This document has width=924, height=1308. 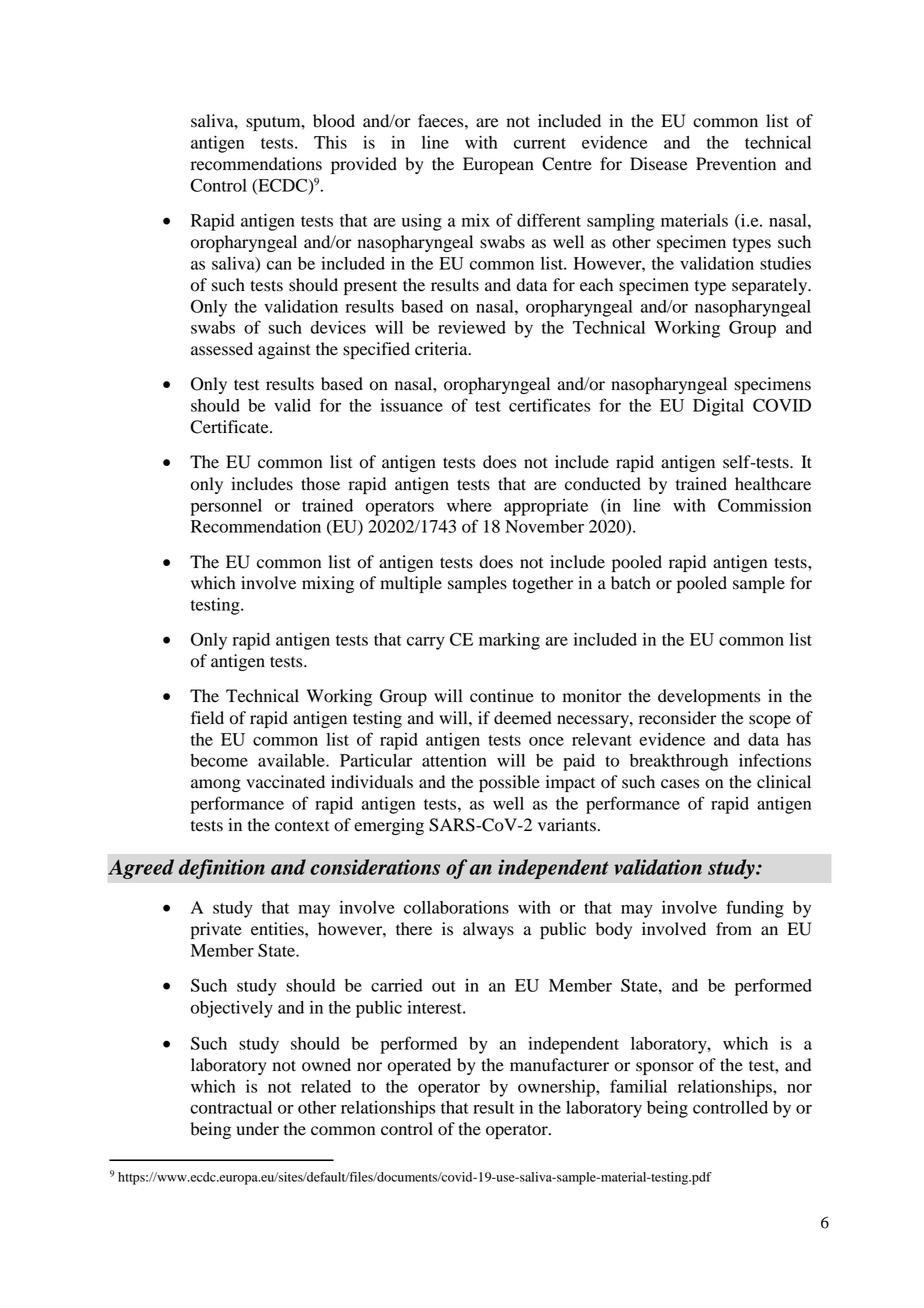 I want to click on developments, so click(x=709, y=697).
